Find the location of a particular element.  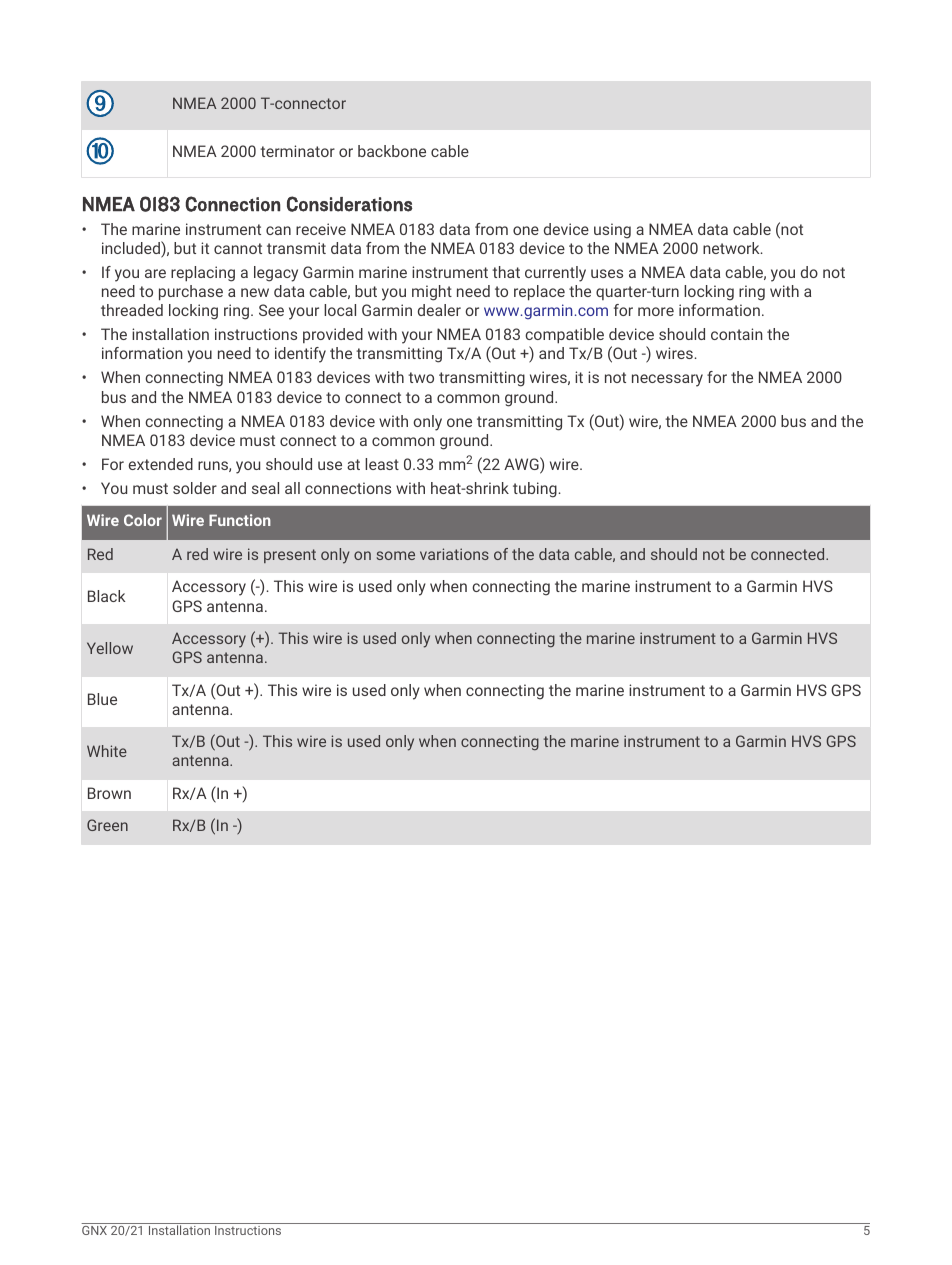

tubing is located at coordinates (536, 490).
